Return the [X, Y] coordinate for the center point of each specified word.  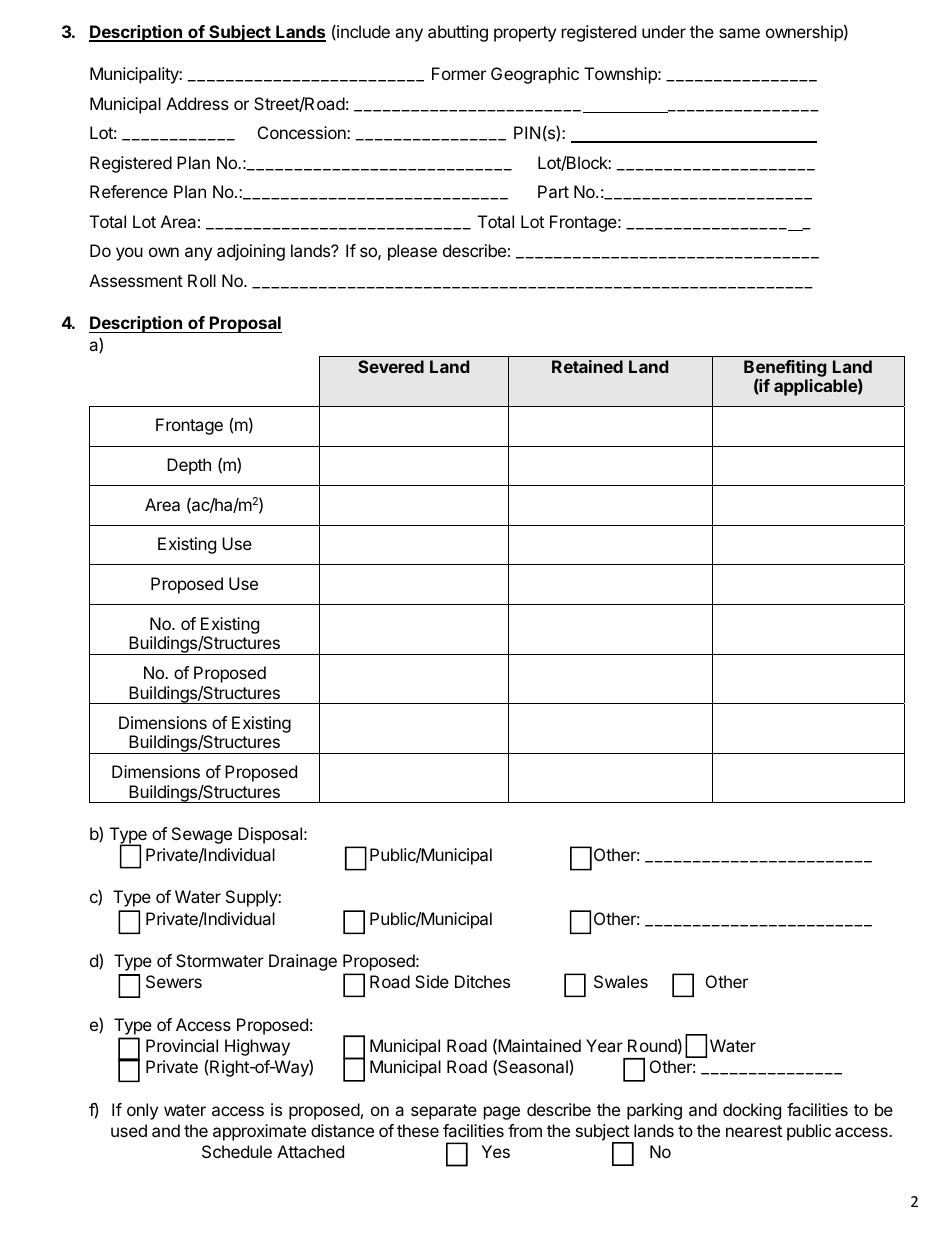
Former [459, 73]
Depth [189, 466]
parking [654, 1111]
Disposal [270, 835]
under [664, 31]
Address [197, 103]
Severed [391, 366]
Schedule [237, 1151]
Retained [587, 366]
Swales [621, 981]
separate [444, 1112]
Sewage [202, 835]
